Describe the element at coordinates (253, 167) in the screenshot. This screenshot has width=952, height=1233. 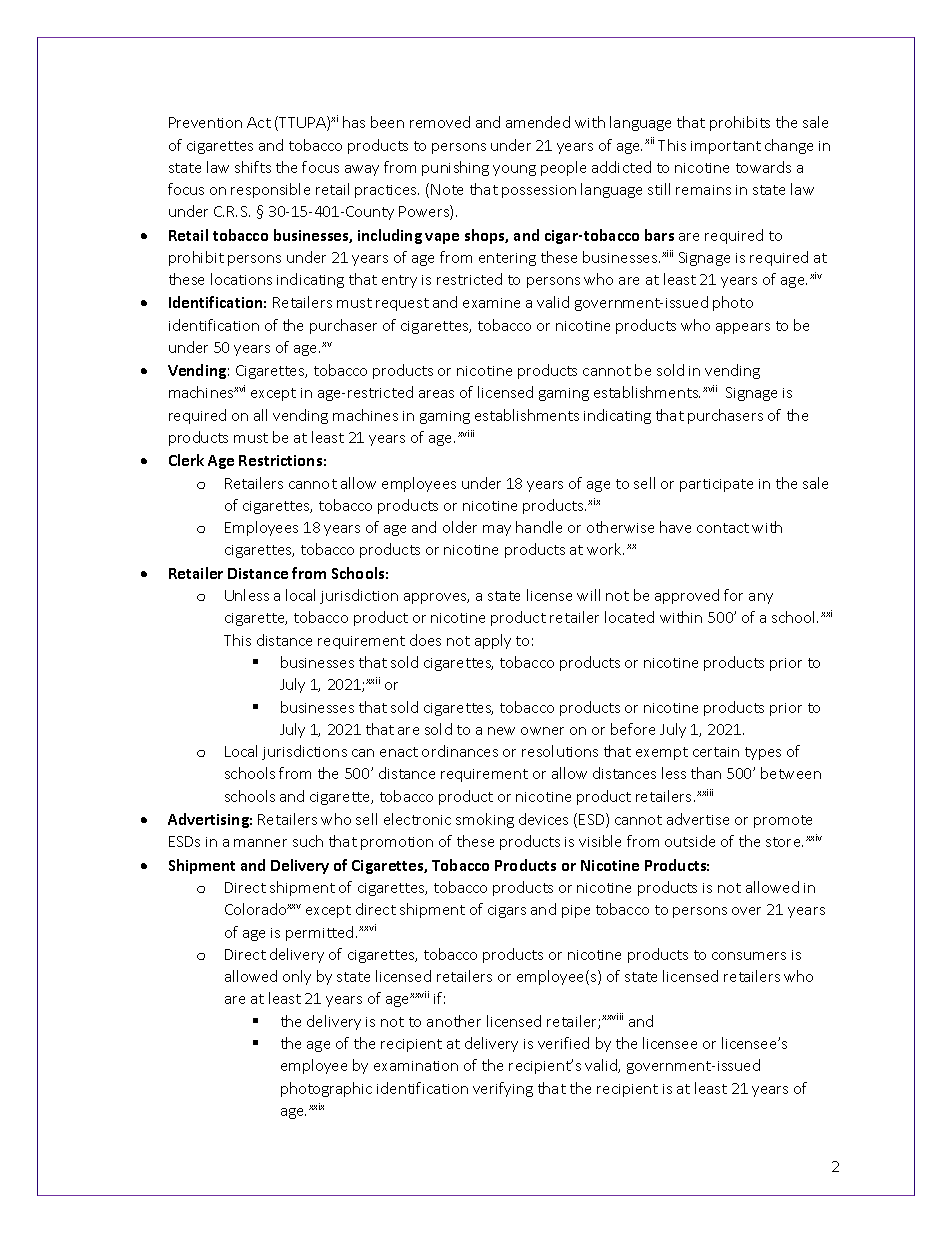
I see `shifts` at that location.
